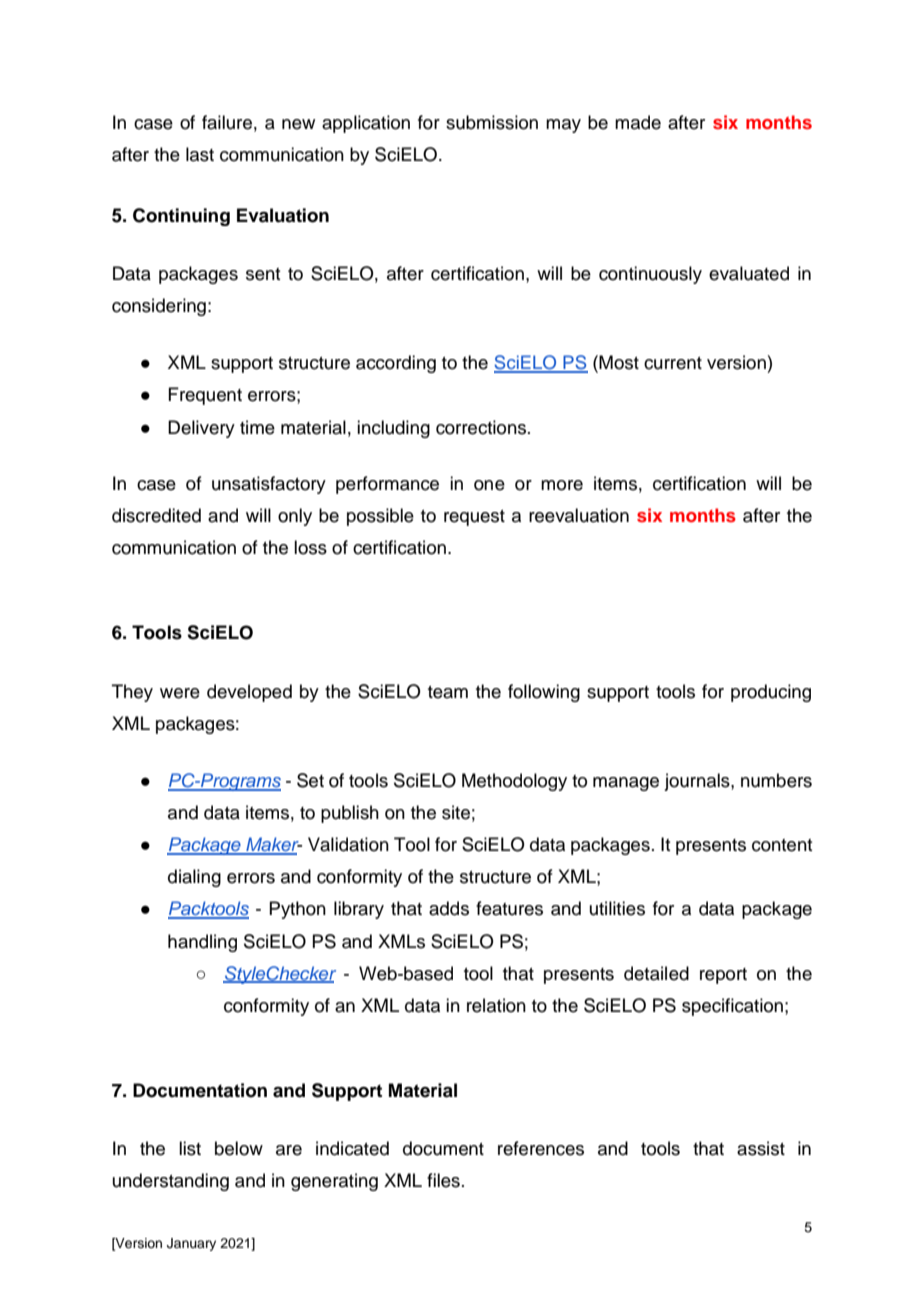 This screenshot has height=1307, width=924. Describe the element at coordinates (200, 154) in the screenshot. I see `last` at that location.
